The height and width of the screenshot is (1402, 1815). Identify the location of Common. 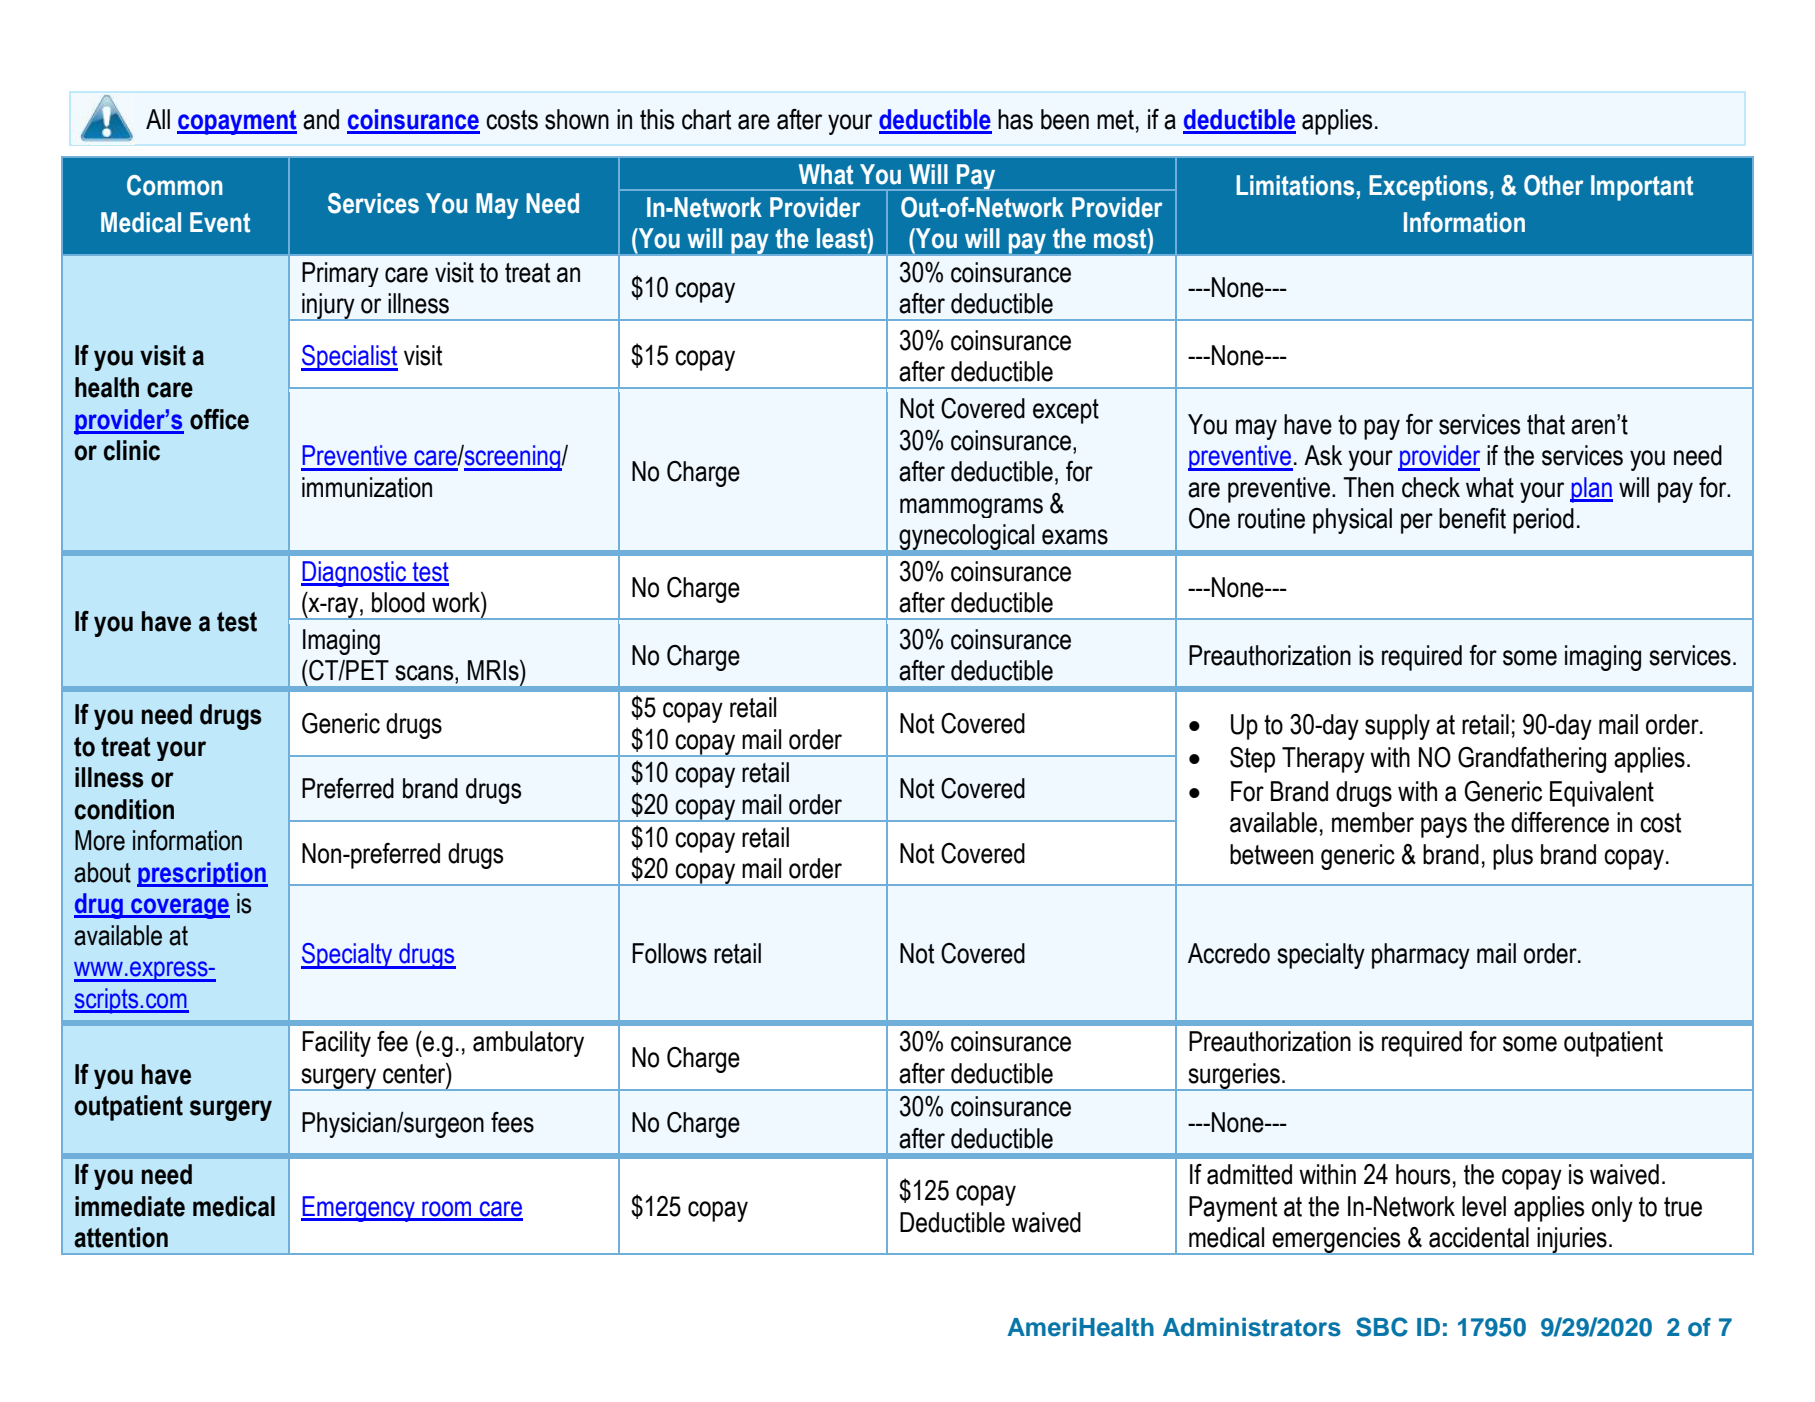
(175, 185).
